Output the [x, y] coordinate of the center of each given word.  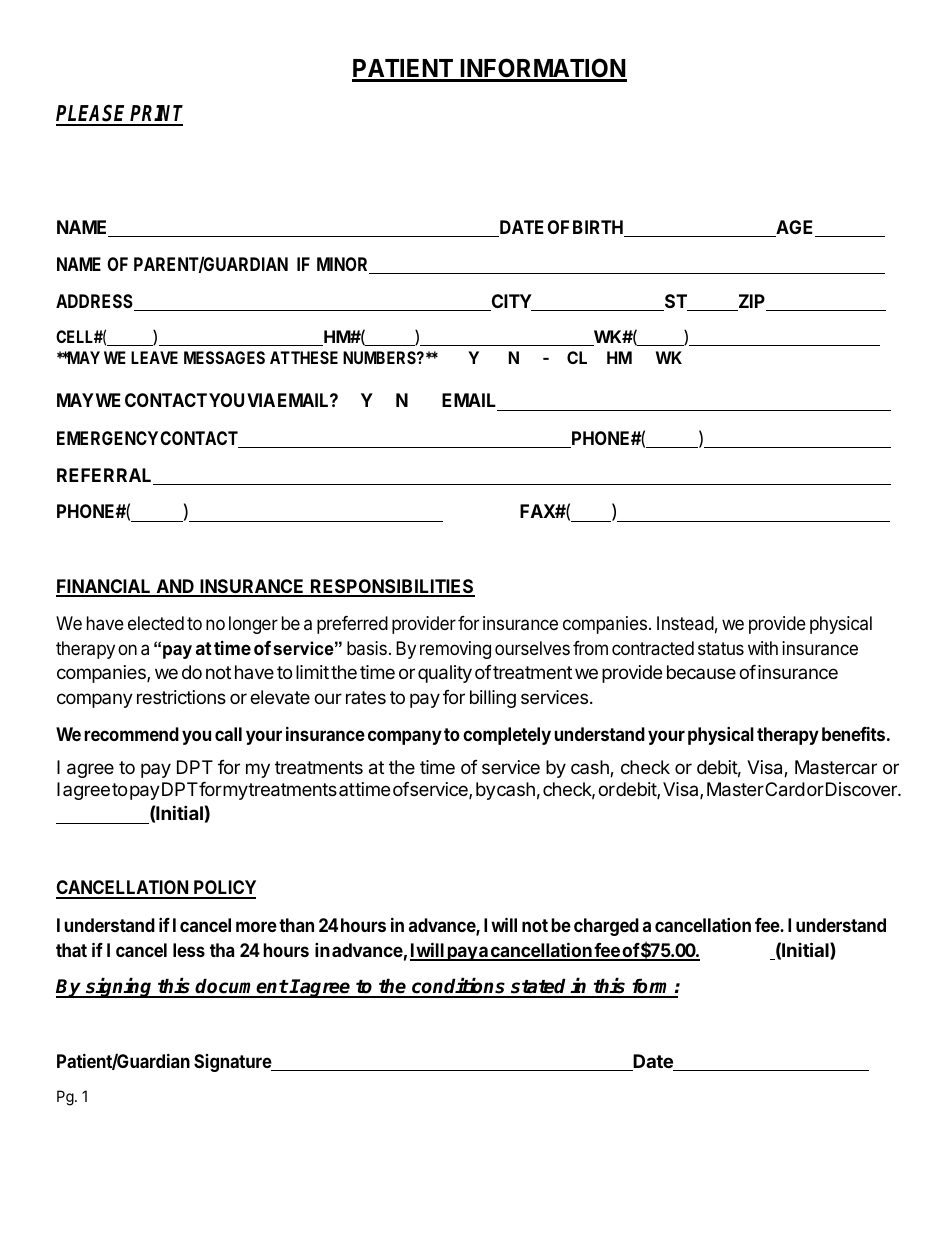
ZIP [751, 302]
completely [507, 736]
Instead [685, 623]
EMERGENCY [107, 438]
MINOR [343, 265]
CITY [511, 302]
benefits [853, 733]
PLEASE [92, 115]
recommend [131, 734]
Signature [233, 1063]
